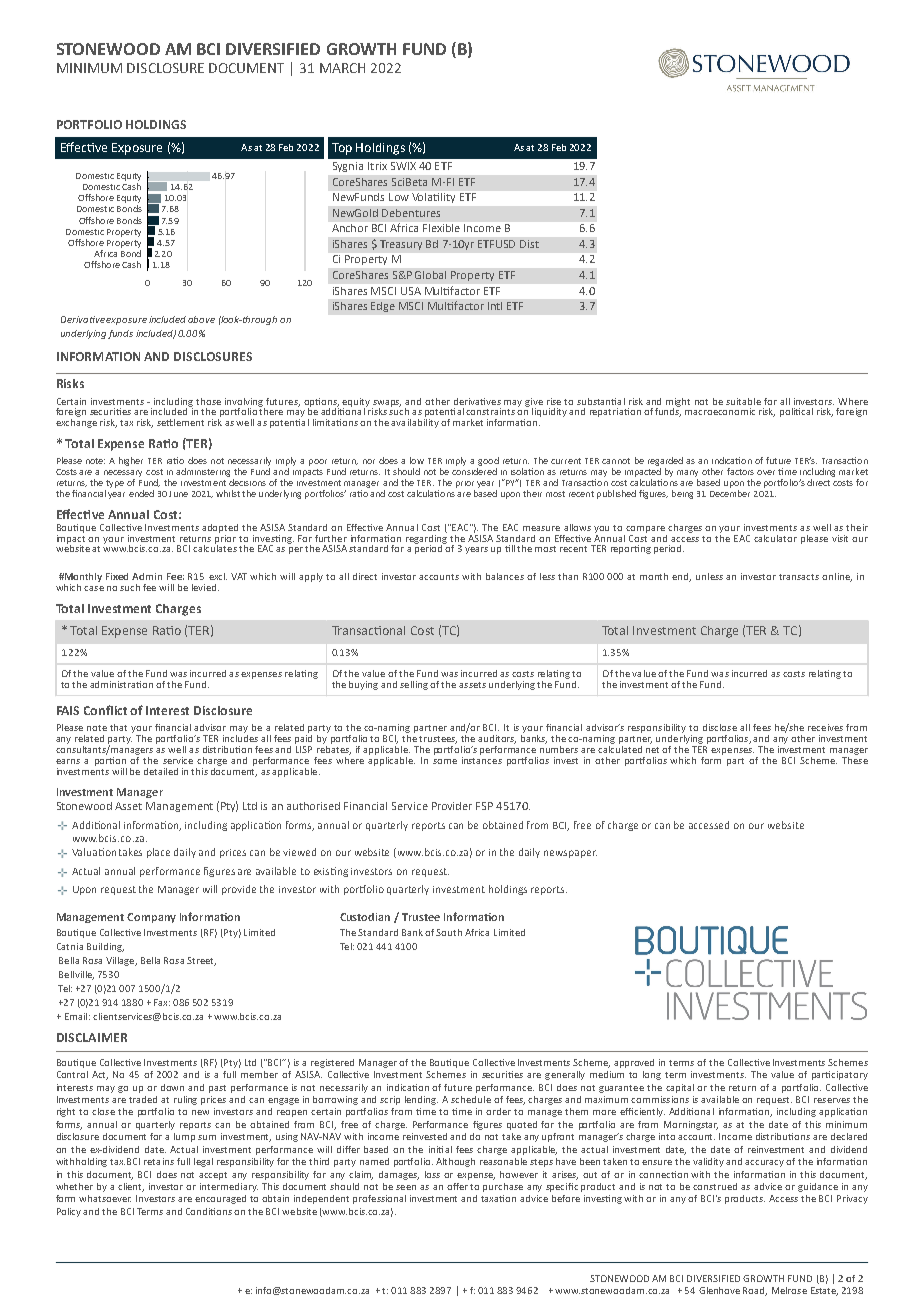  What do you see at coordinates (825, 727) in the screenshot?
I see `receives` at bounding box center [825, 727].
